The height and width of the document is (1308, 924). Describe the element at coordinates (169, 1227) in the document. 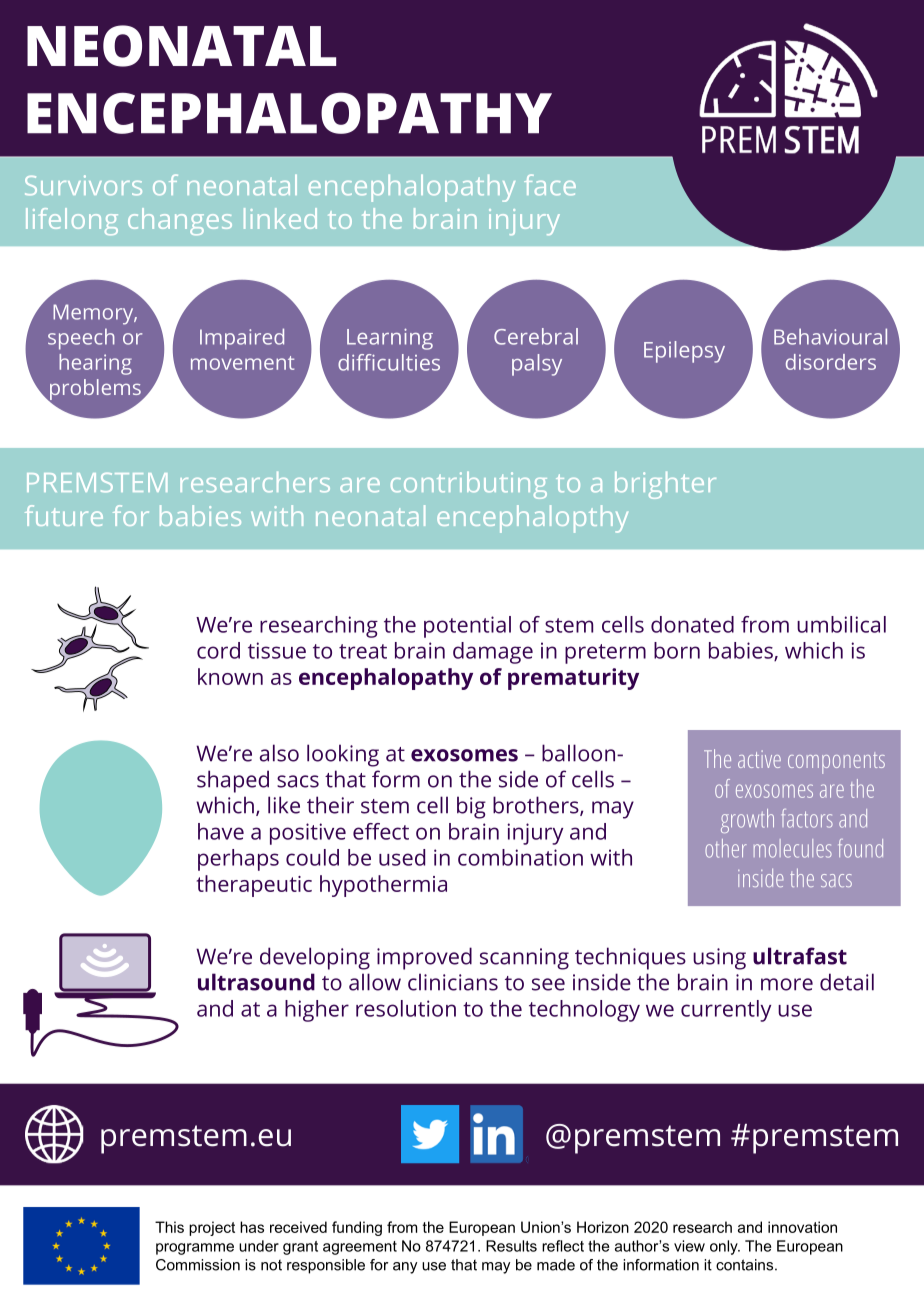

I see `This` at that location.
